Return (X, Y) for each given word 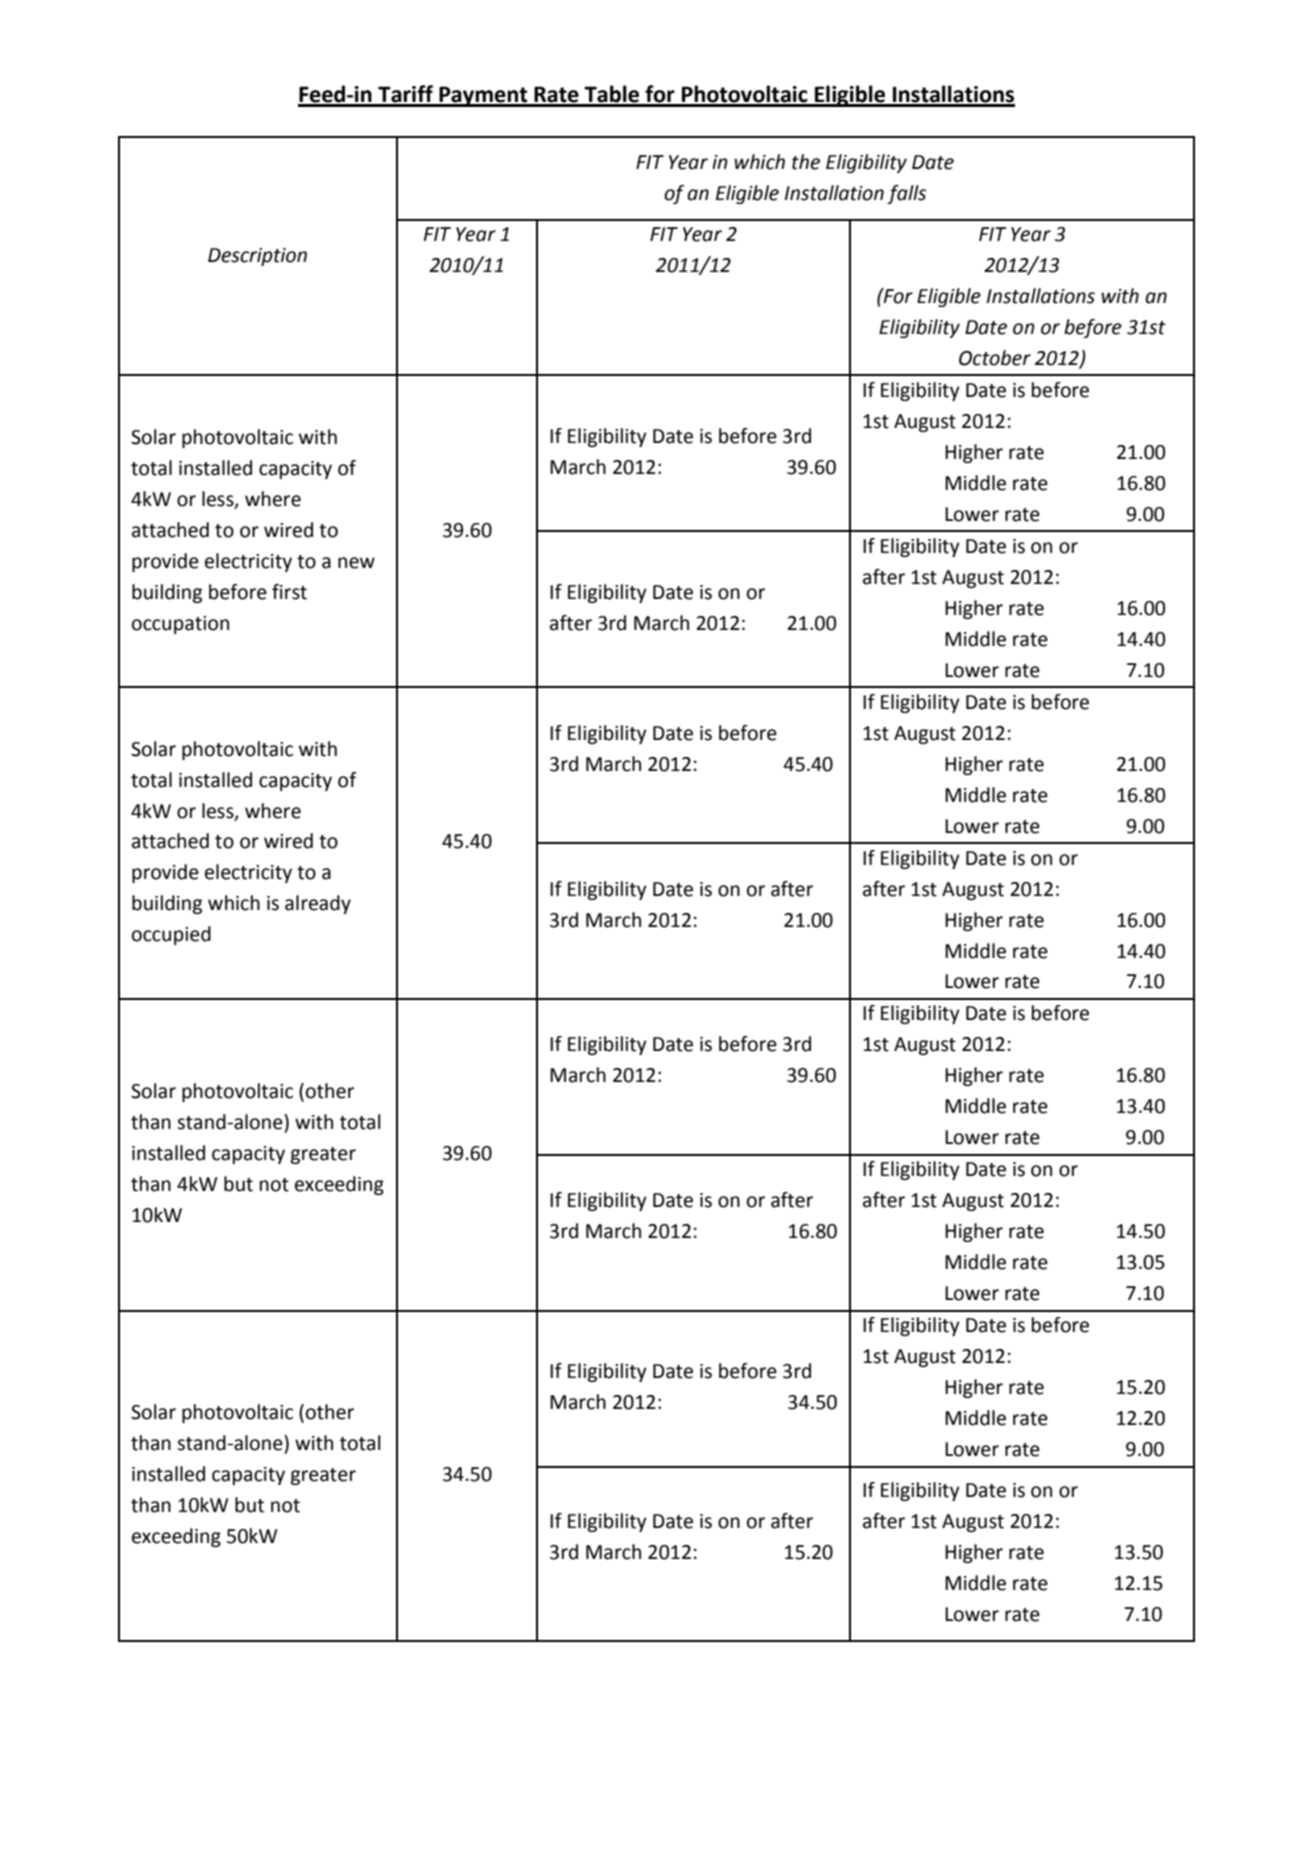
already (318, 904)
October (995, 358)
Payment (483, 96)
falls (906, 194)
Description (257, 257)
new (356, 563)
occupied (171, 935)
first (289, 592)
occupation (180, 625)
